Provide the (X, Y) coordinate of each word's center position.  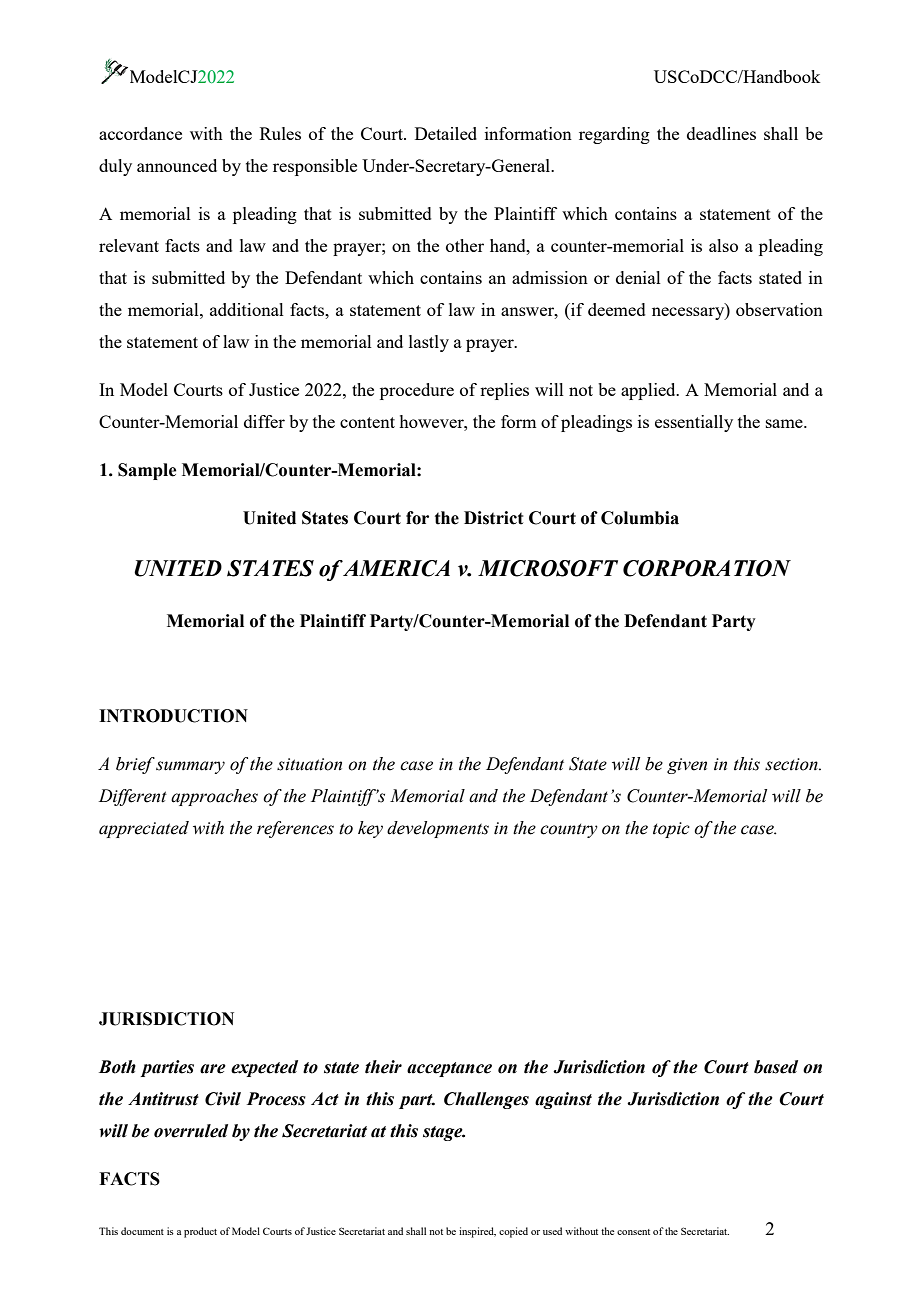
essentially (694, 423)
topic (671, 830)
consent (633, 1232)
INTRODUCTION (173, 716)
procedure (417, 391)
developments (438, 829)
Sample (147, 471)
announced (177, 165)
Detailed (446, 133)
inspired (477, 1232)
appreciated (144, 829)
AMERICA (396, 568)
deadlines (721, 133)
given (687, 766)
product (200, 1232)
